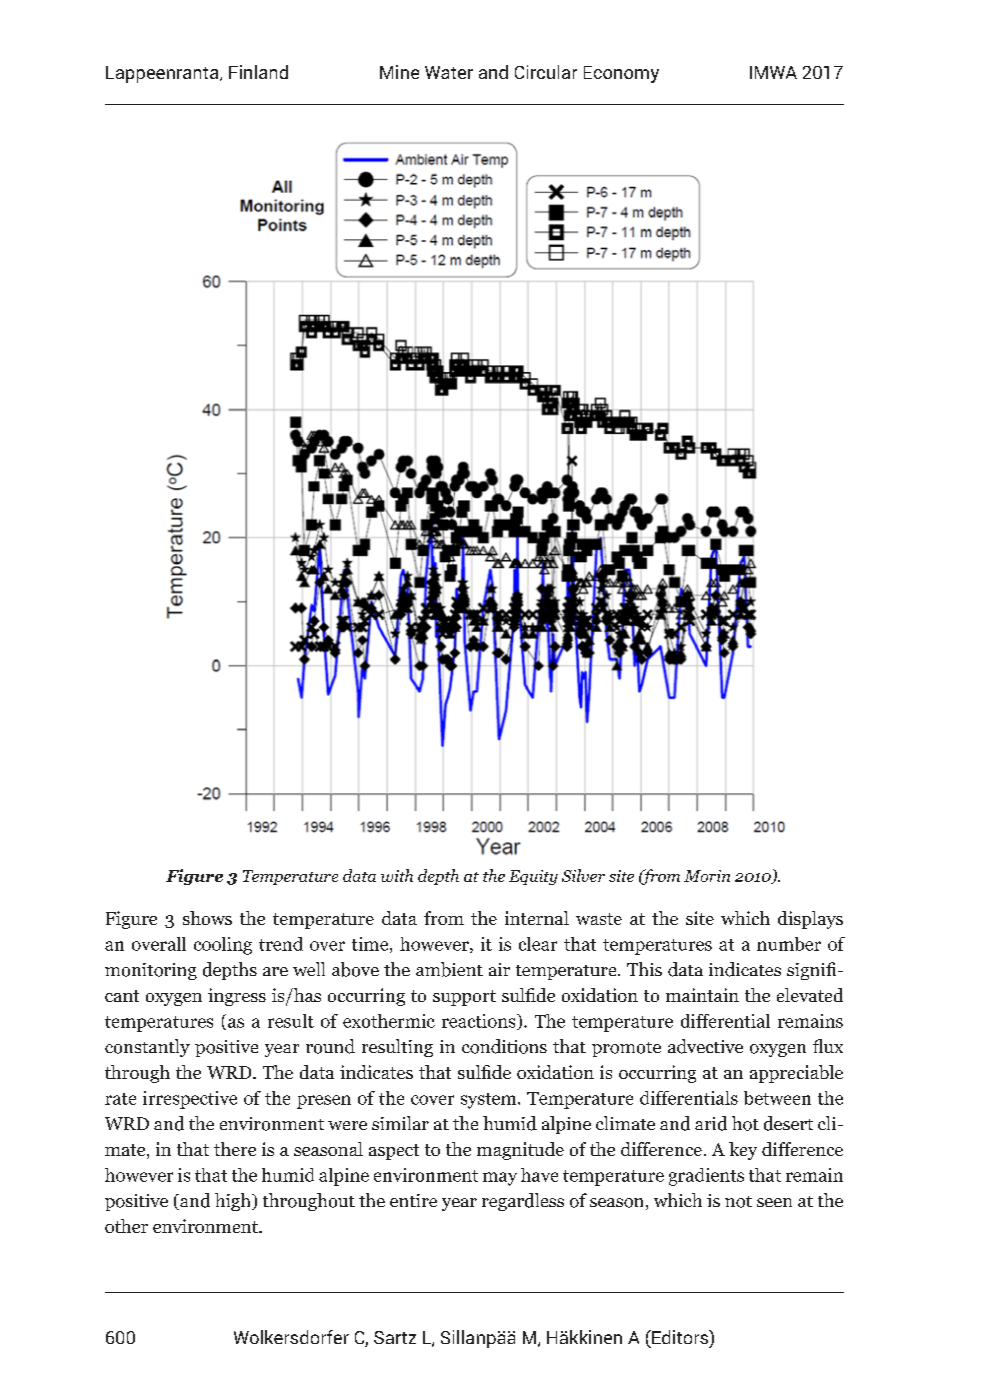 This document has width=989, height=1397. What do you see at coordinates (537, 918) in the document?
I see `internal` at bounding box center [537, 918].
